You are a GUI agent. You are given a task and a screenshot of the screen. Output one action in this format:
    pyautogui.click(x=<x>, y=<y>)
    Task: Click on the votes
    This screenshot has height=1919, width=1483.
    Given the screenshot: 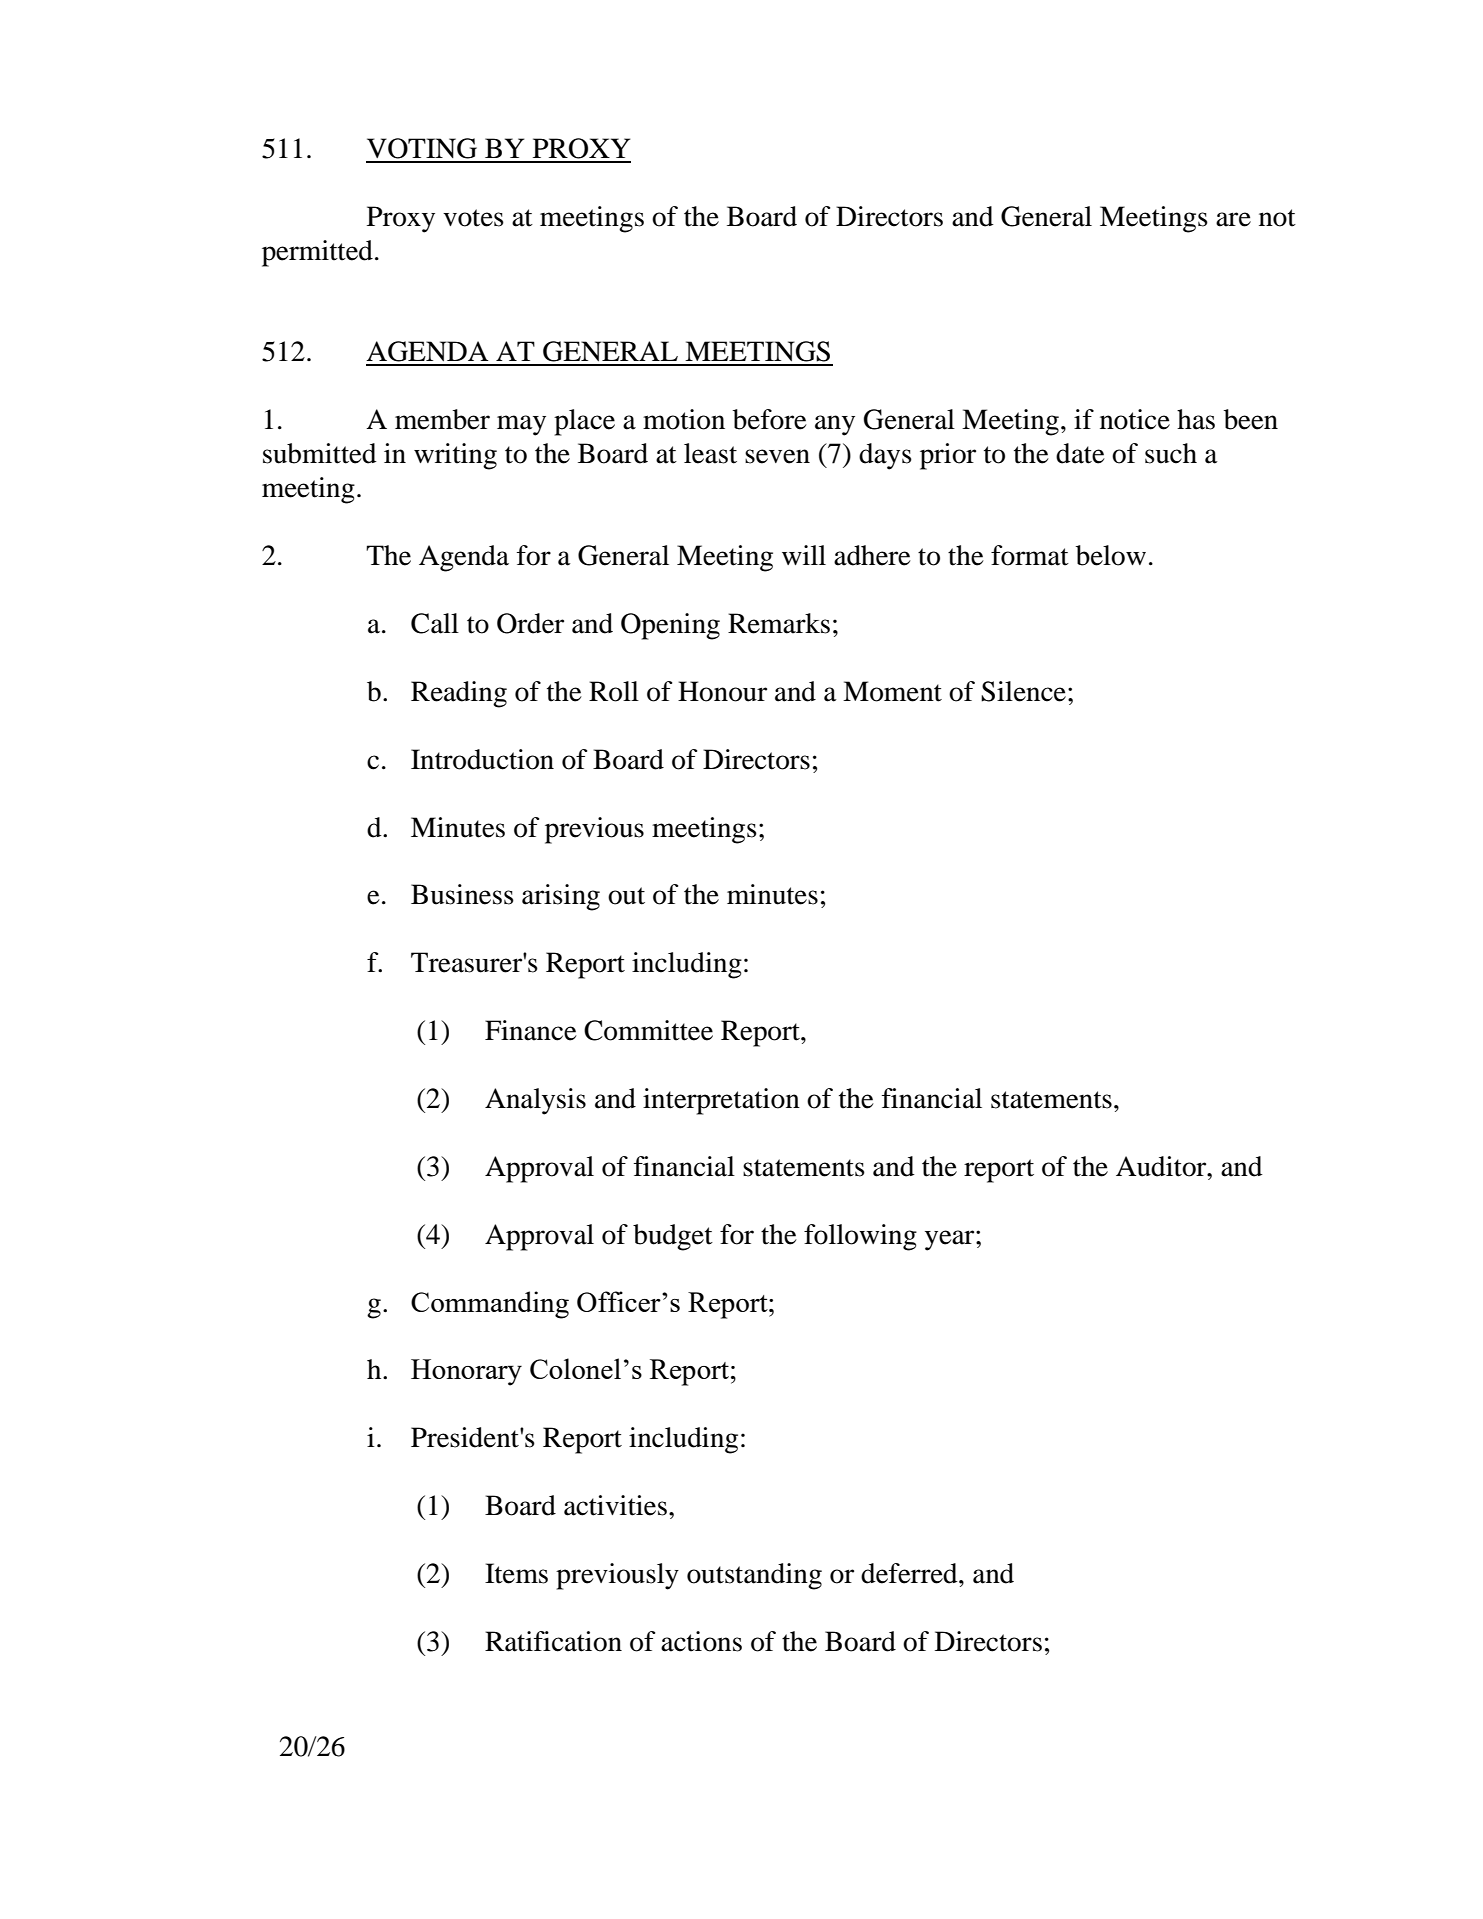 What is the action you would take?
    pyautogui.click(x=473, y=218)
